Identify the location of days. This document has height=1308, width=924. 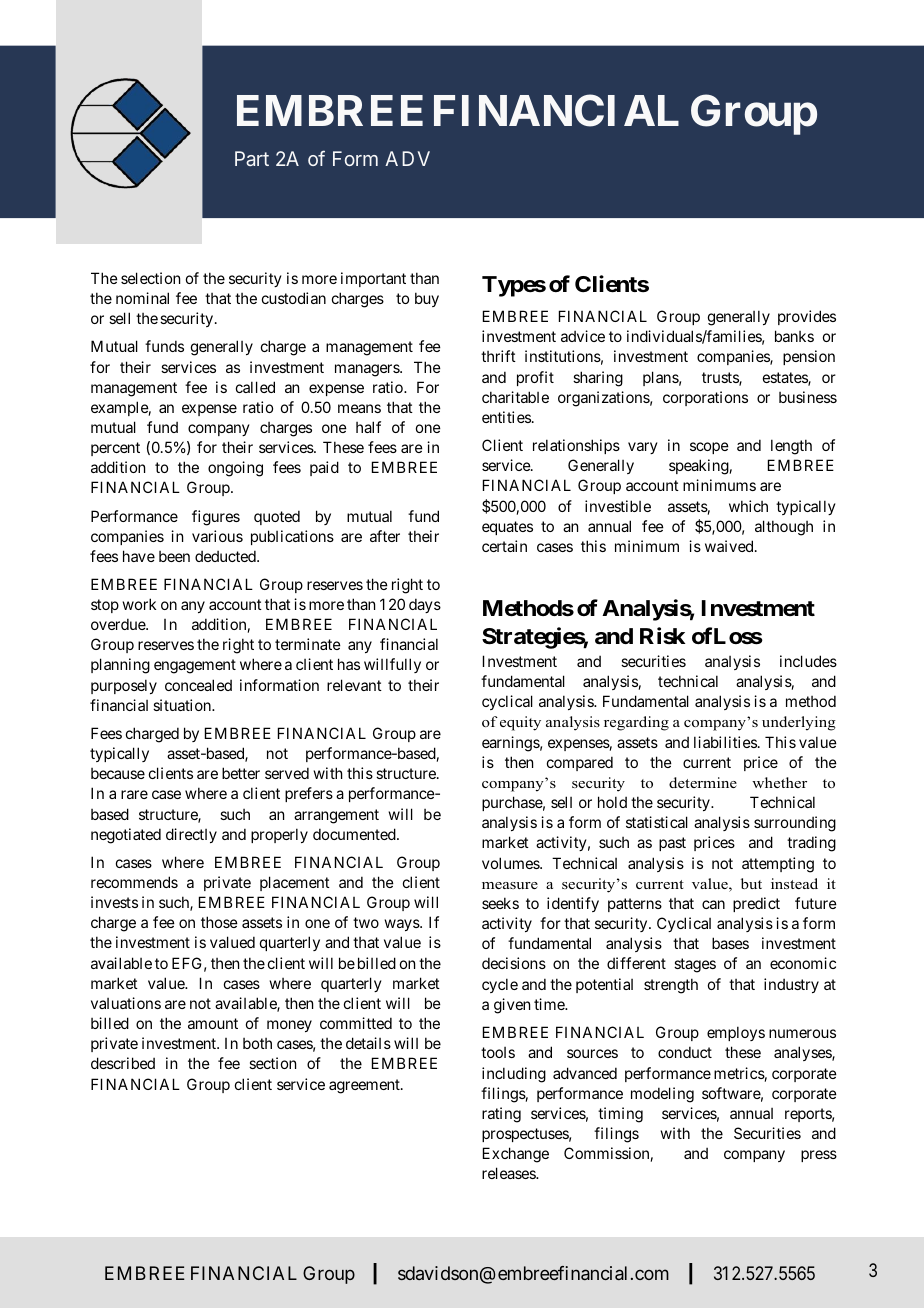
(425, 605).
